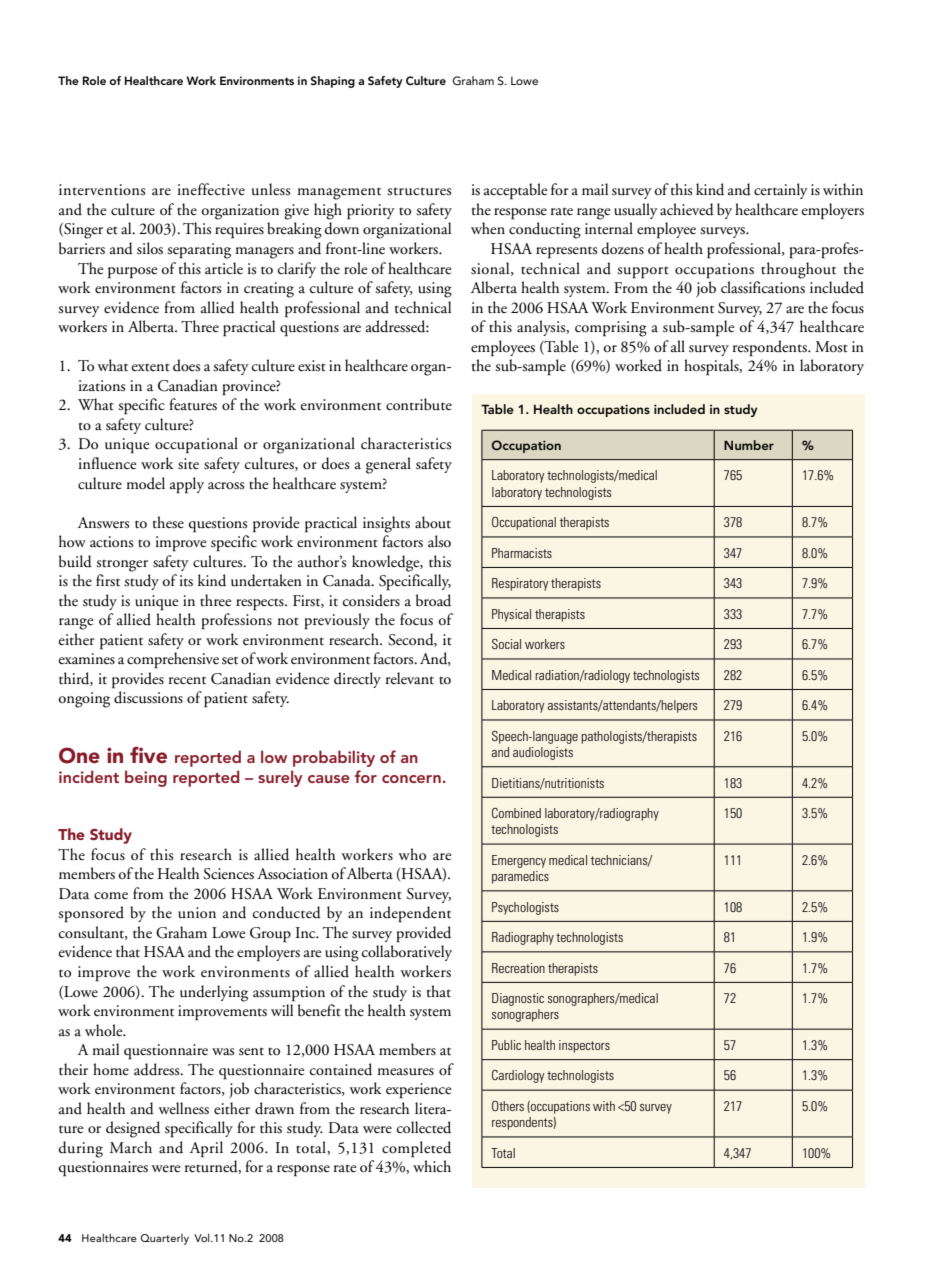 The height and width of the image is (1275, 952). Describe the element at coordinates (164, 1239) in the image. I see `Quarterly` at that location.
